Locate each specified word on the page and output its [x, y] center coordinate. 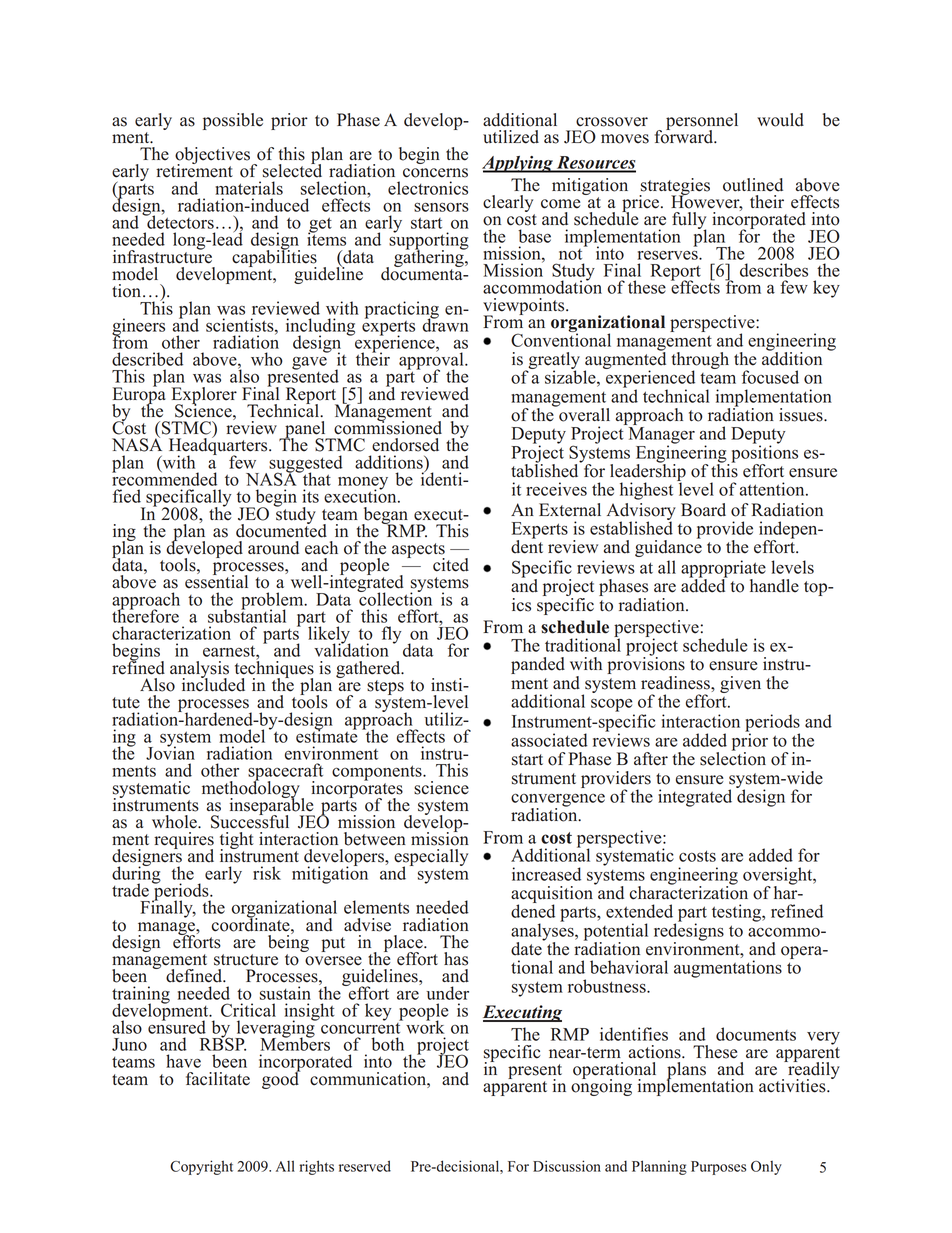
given [740, 684]
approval [432, 361]
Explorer [204, 396]
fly [392, 635]
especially [431, 859]
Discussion [567, 1166]
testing [737, 913]
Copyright [201, 1167]
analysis [199, 670]
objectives [213, 157]
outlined [753, 185]
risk [267, 873]
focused [770, 377]
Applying [518, 164]
